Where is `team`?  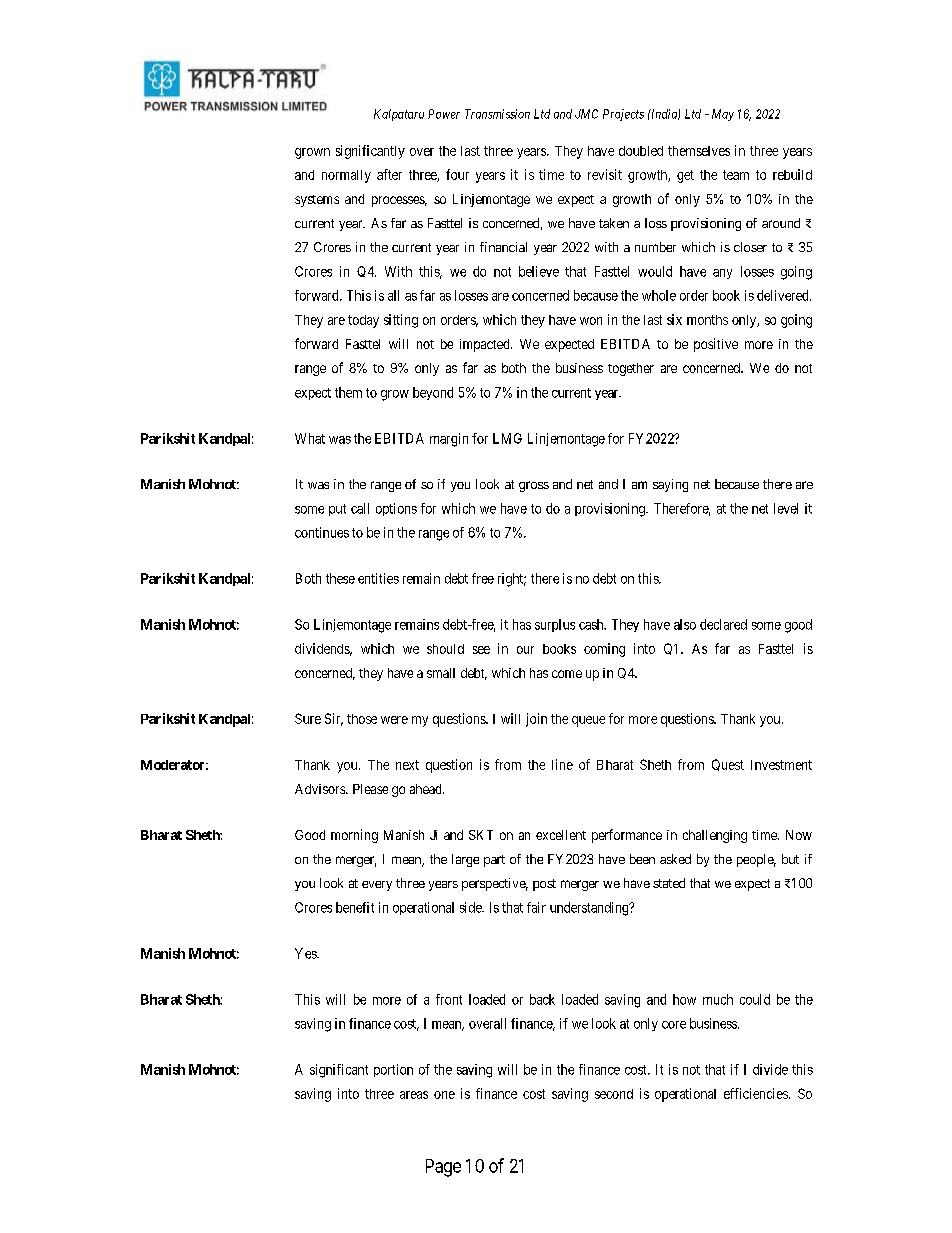 team is located at coordinates (736, 175).
